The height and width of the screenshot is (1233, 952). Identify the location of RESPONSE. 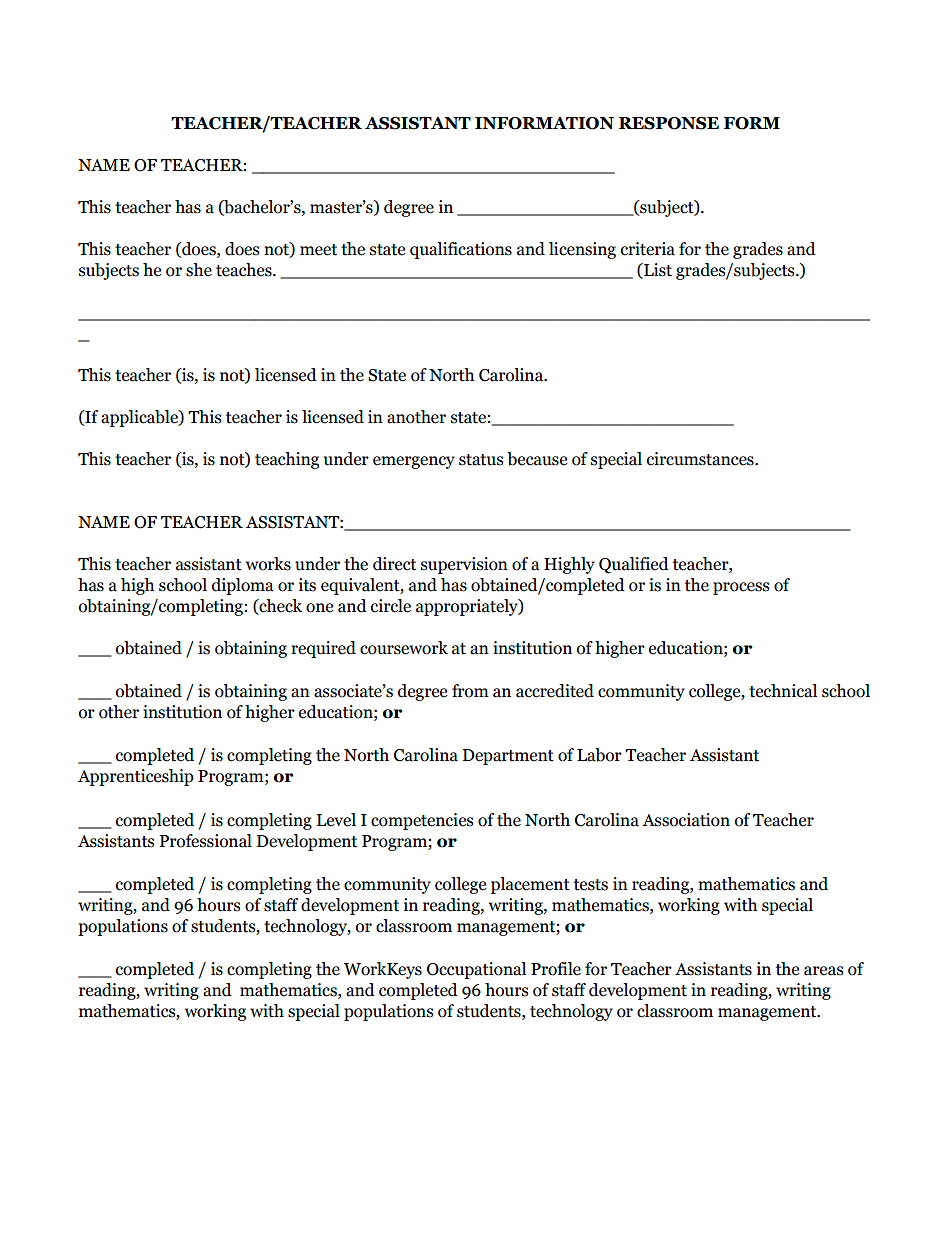
(669, 123).
